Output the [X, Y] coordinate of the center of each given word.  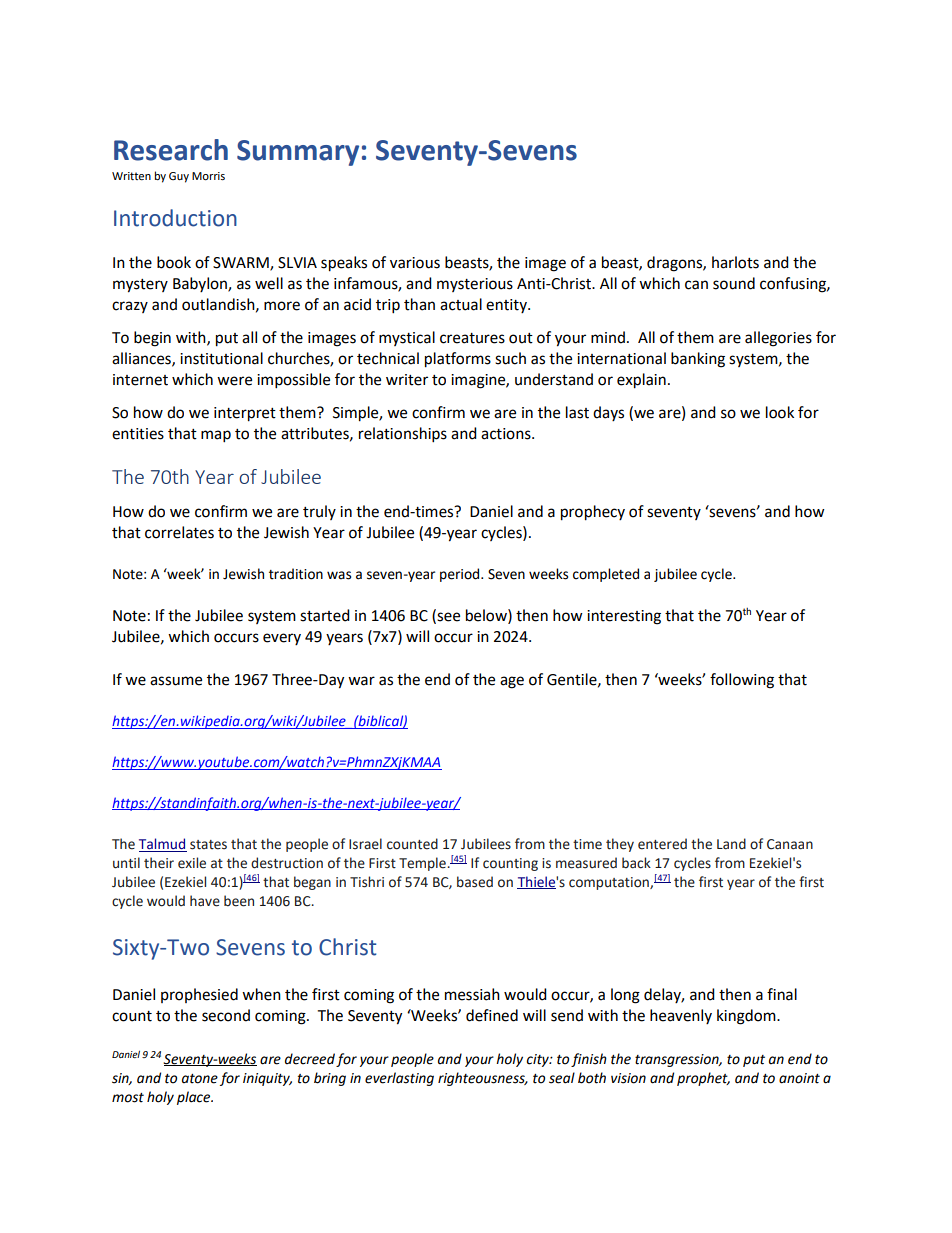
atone [200, 1079]
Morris [208, 176]
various [415, 263]
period [461, 575]
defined [492, 1015]
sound [734, 283]
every [282, 639]
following [742, 681]
